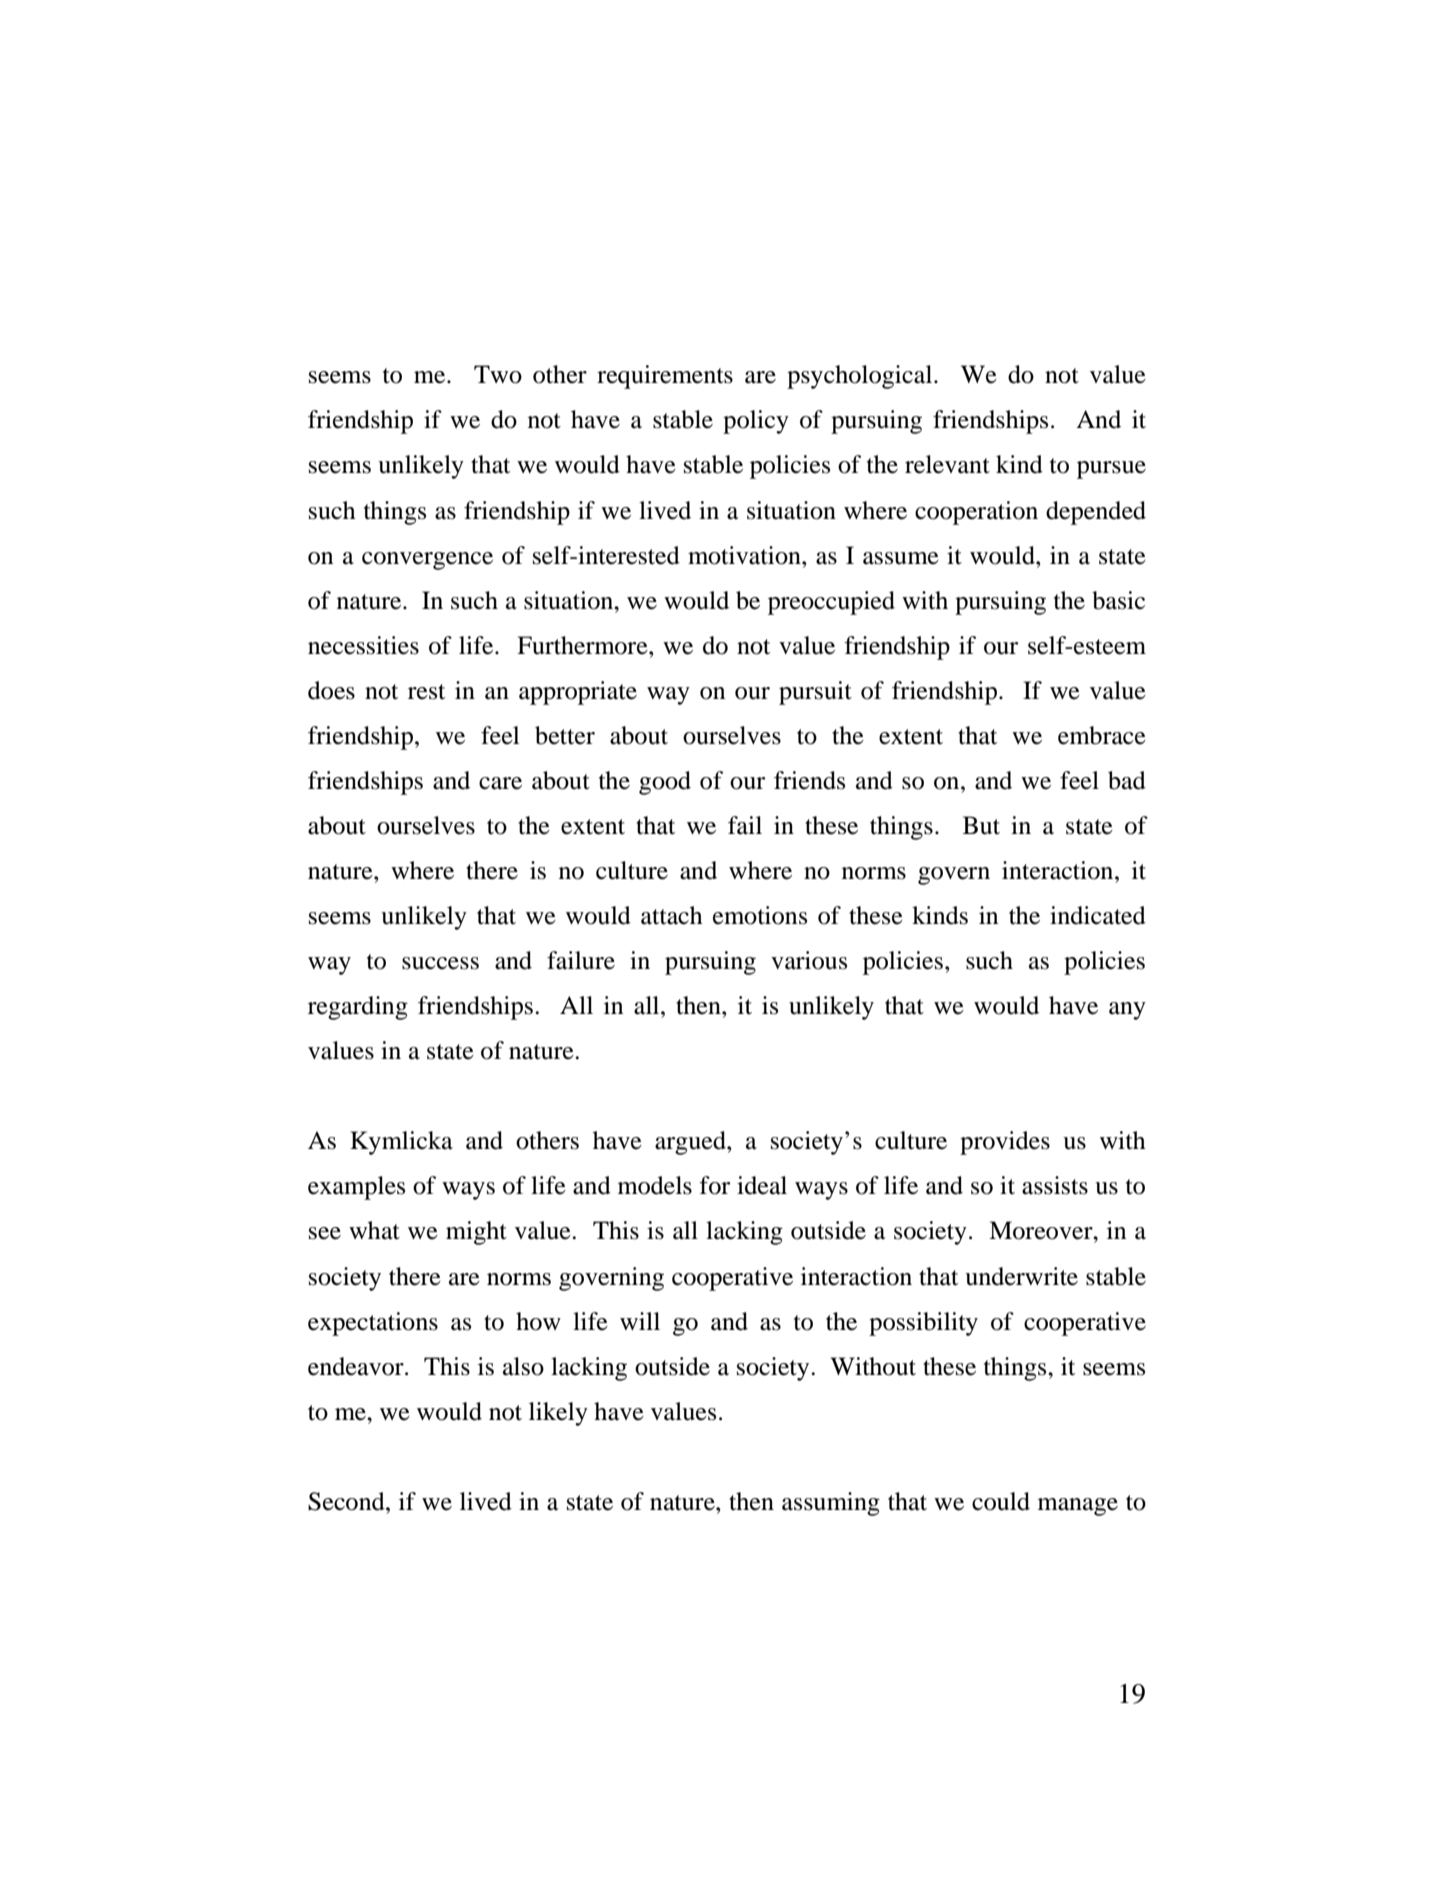 The height and width of the screenshot is (1881, 1454). I want to click on Two, so click(498, 374).
